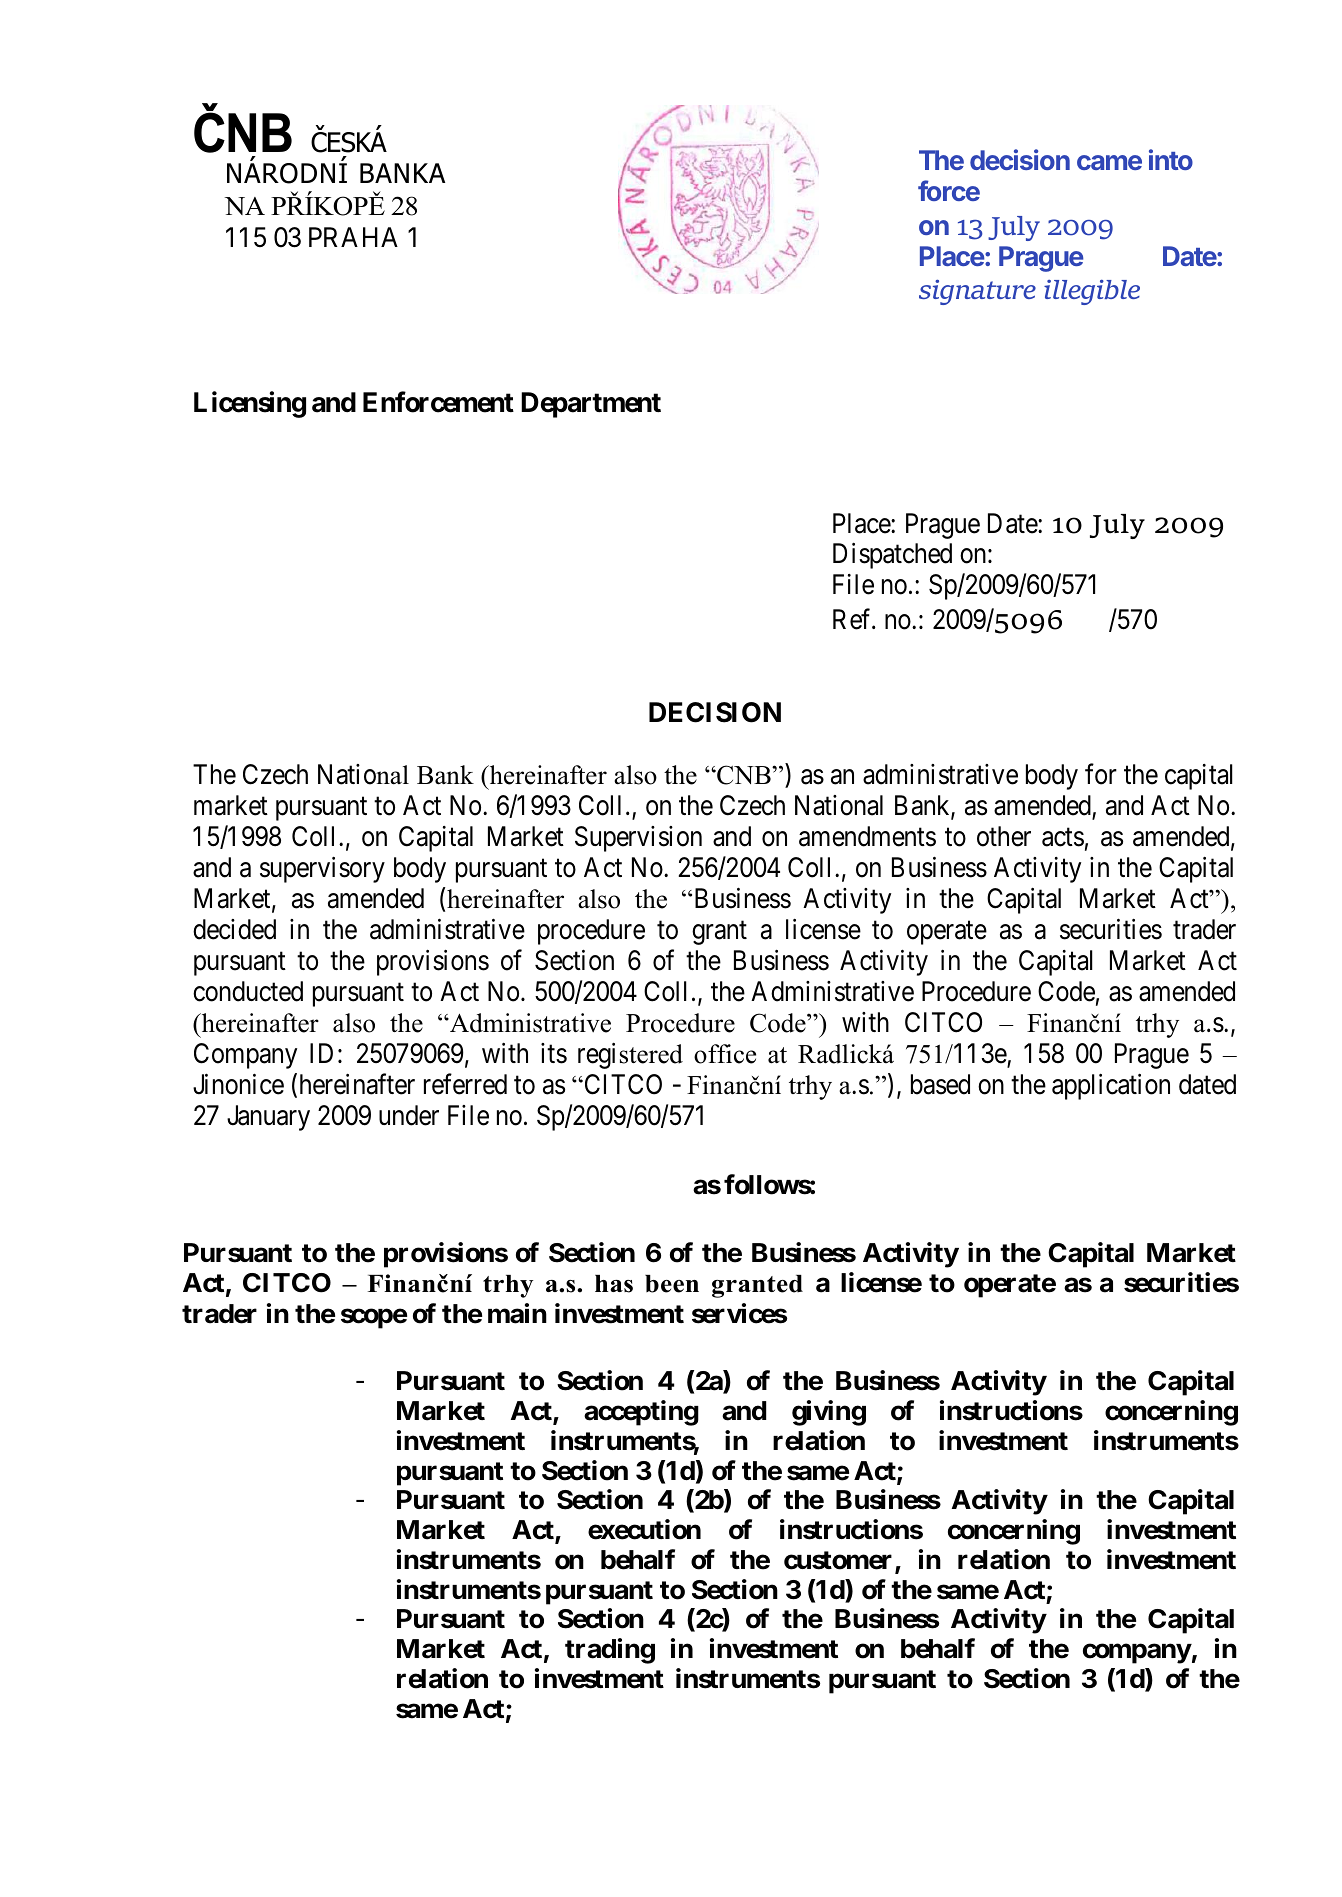 This page has height=1897, width=1342. What do you see at coordinates (591, 405) in the page?
I see `Department` at bounding box center [591, 405].
